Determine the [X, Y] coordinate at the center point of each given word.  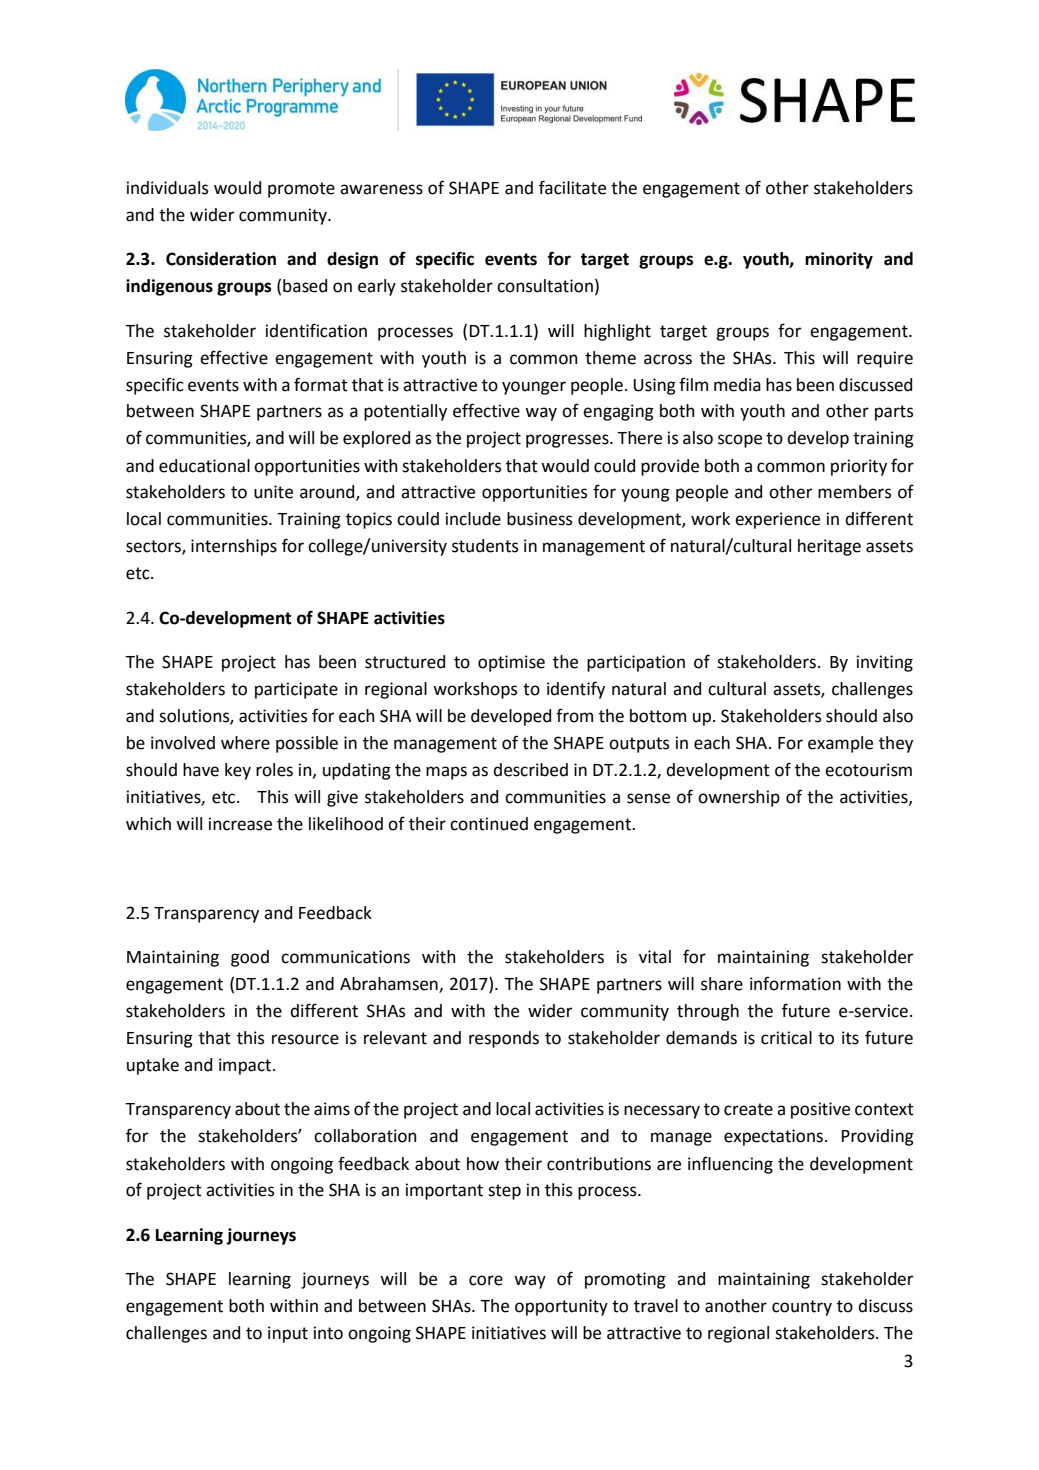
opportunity [561, 1307]
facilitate [572, 187]
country [802, 1308]
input [288, 1334]
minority [839, 260]
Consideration [221, 259]
